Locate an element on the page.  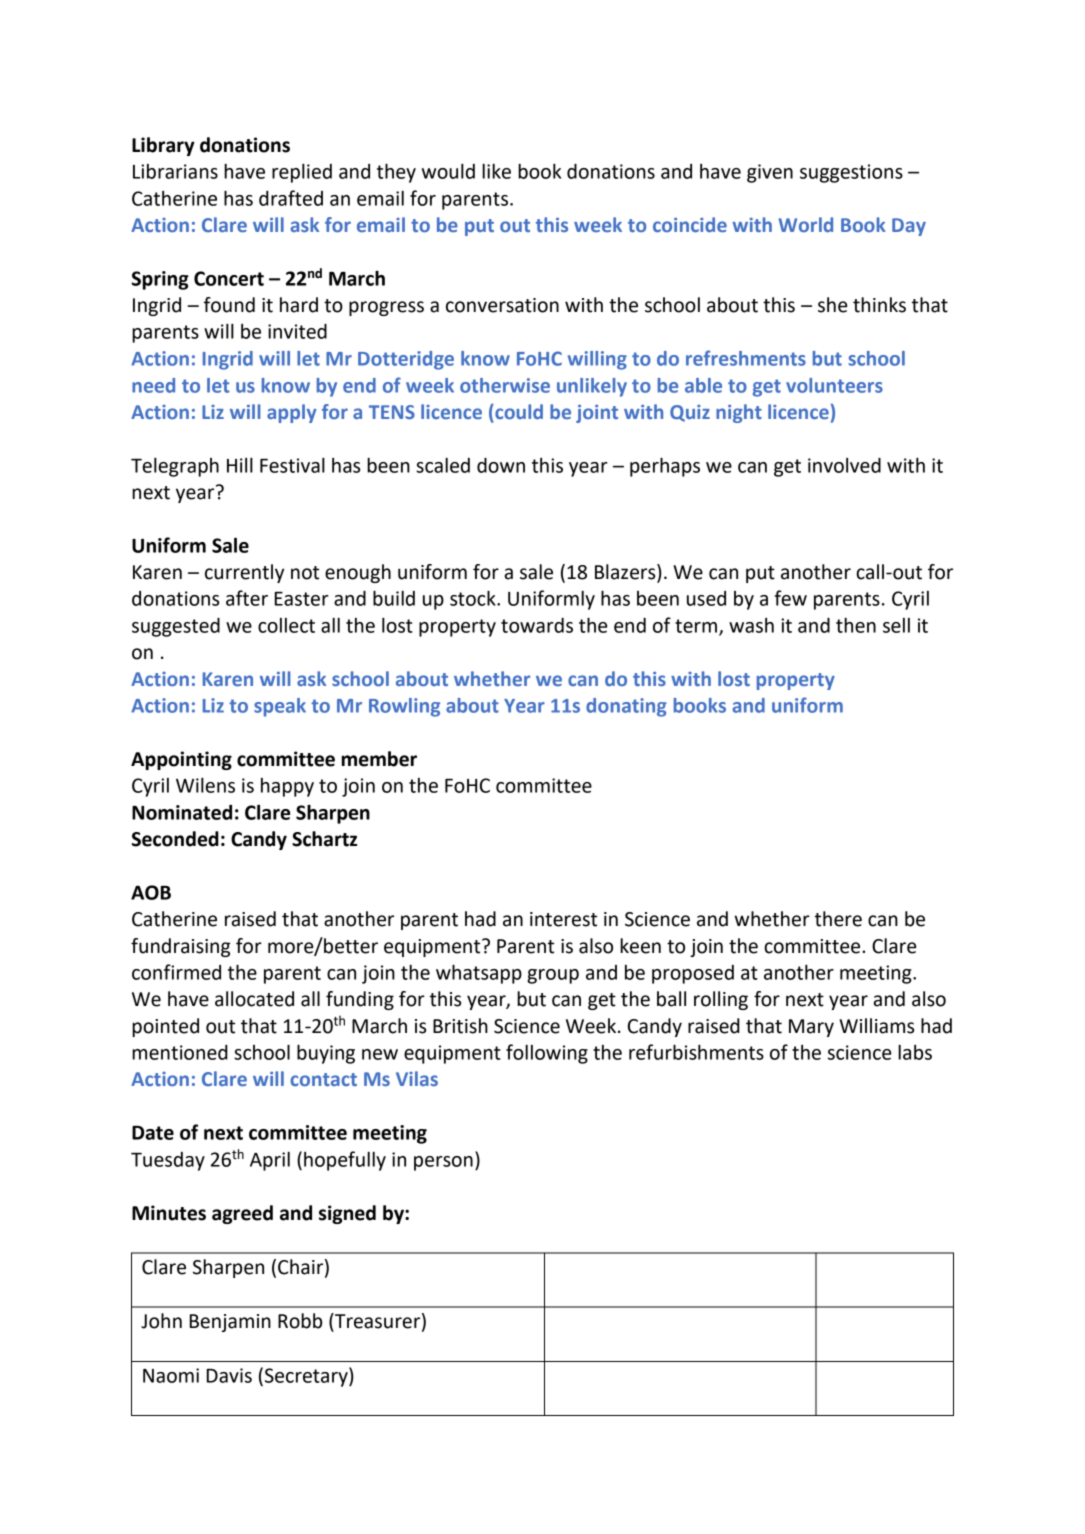
Robb is located at coordinates (300, 1321).
